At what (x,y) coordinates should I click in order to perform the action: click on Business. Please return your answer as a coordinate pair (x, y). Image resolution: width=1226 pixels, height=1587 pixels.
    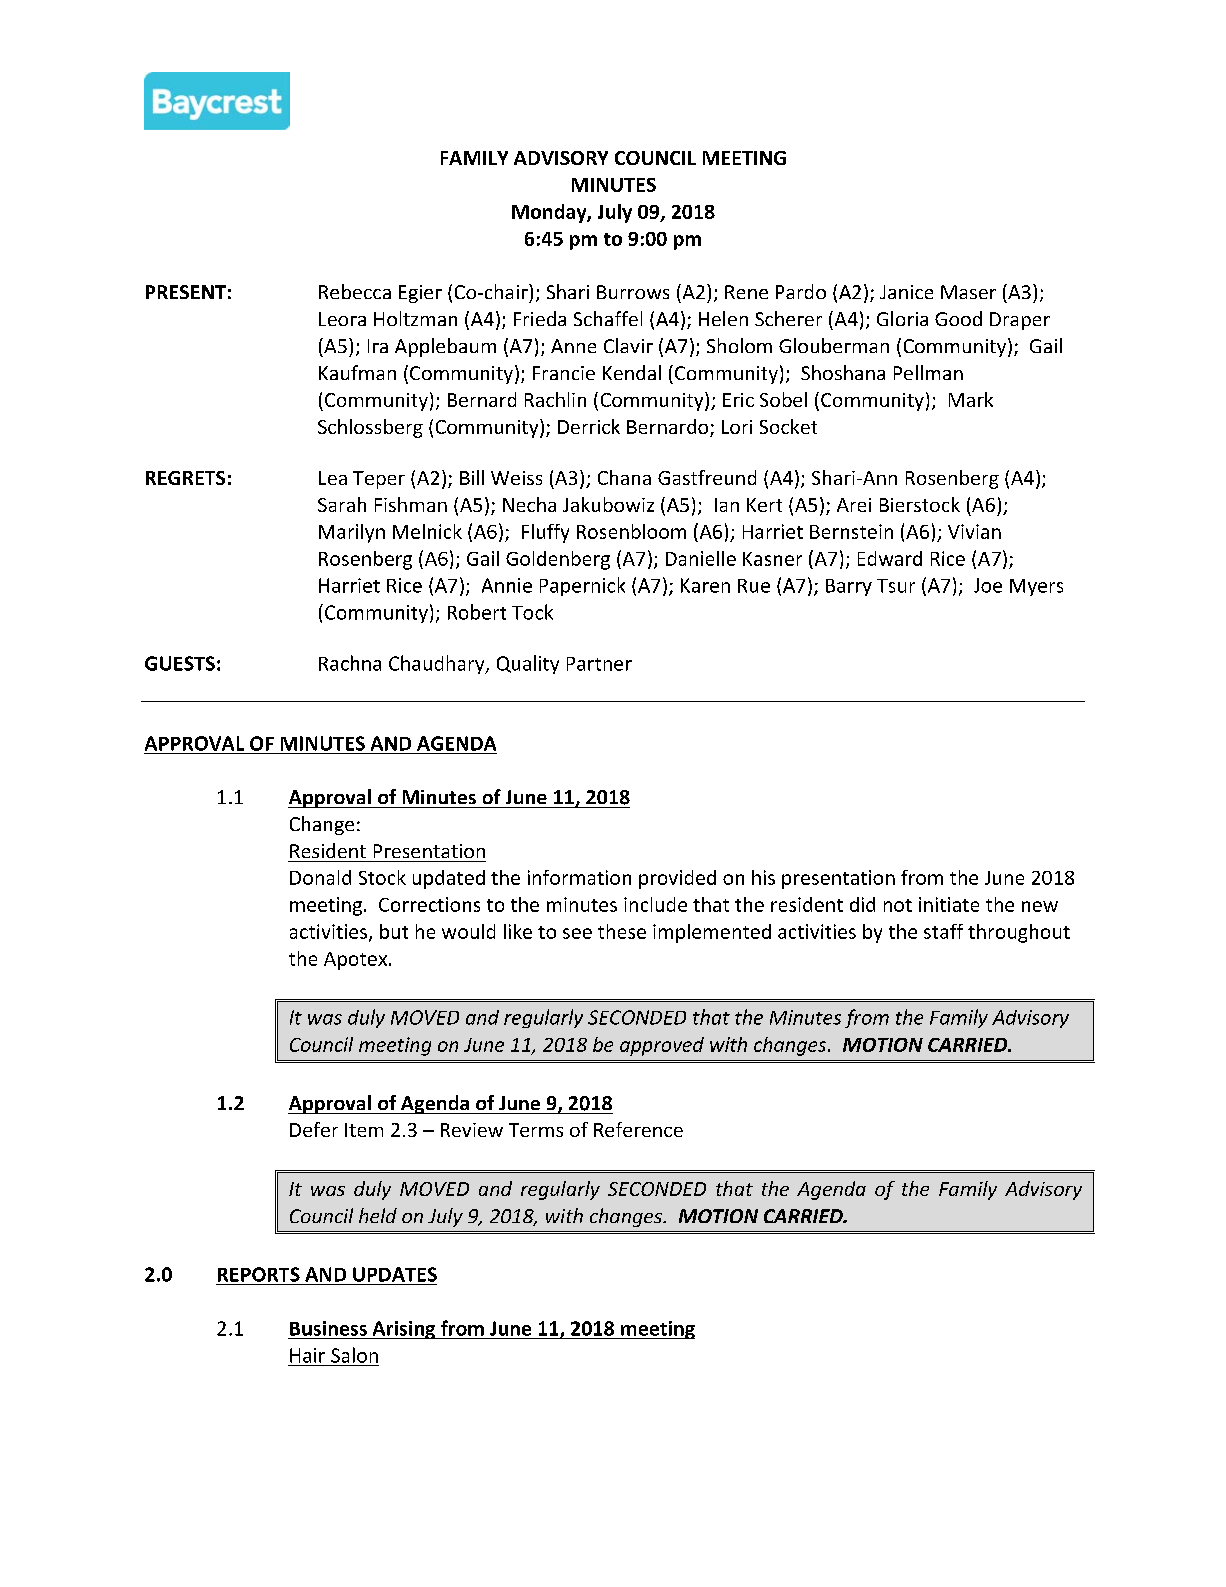
    Looking at the image, I should click on (328, 1328).
